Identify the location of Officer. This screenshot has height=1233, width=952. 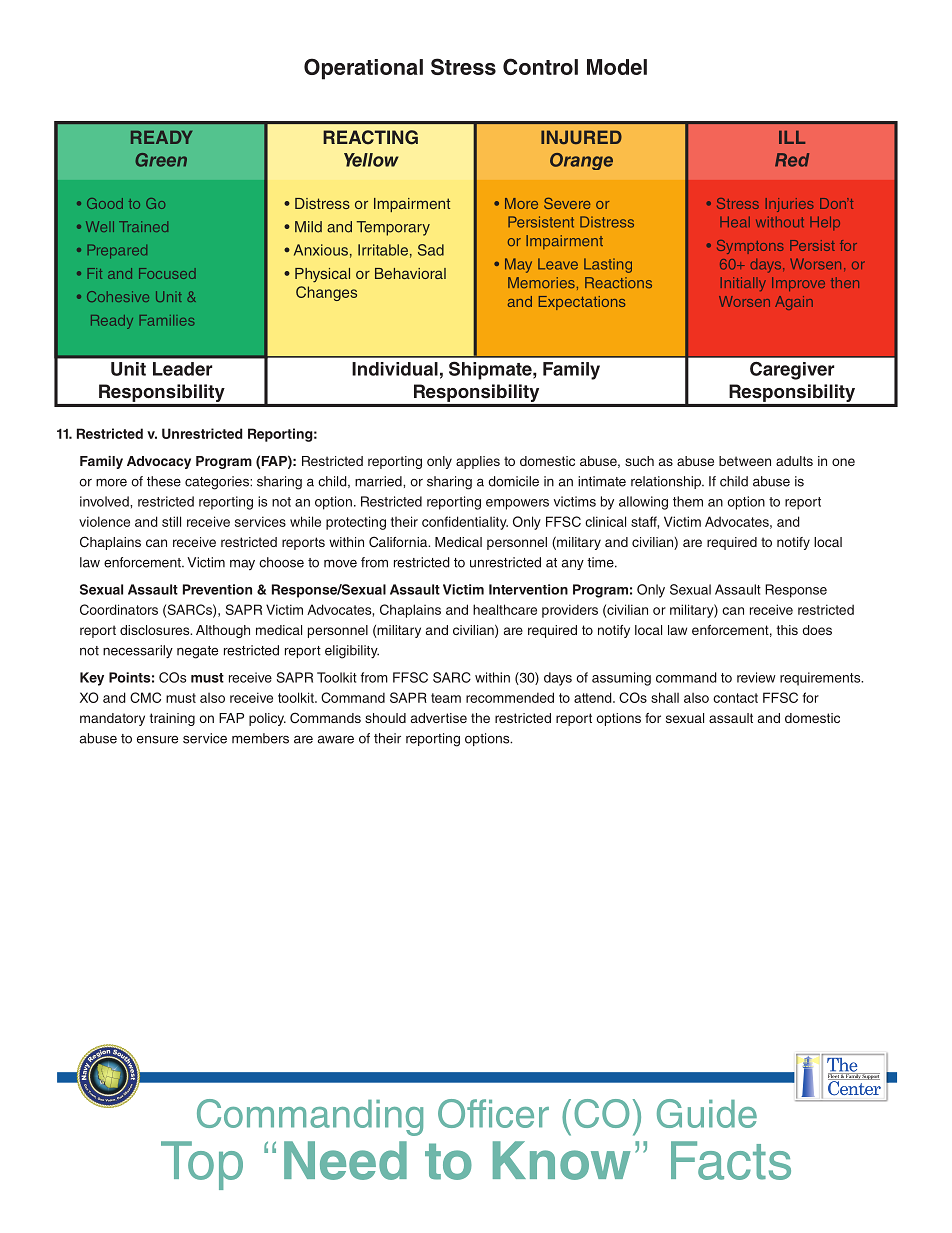
(493, 1113).
